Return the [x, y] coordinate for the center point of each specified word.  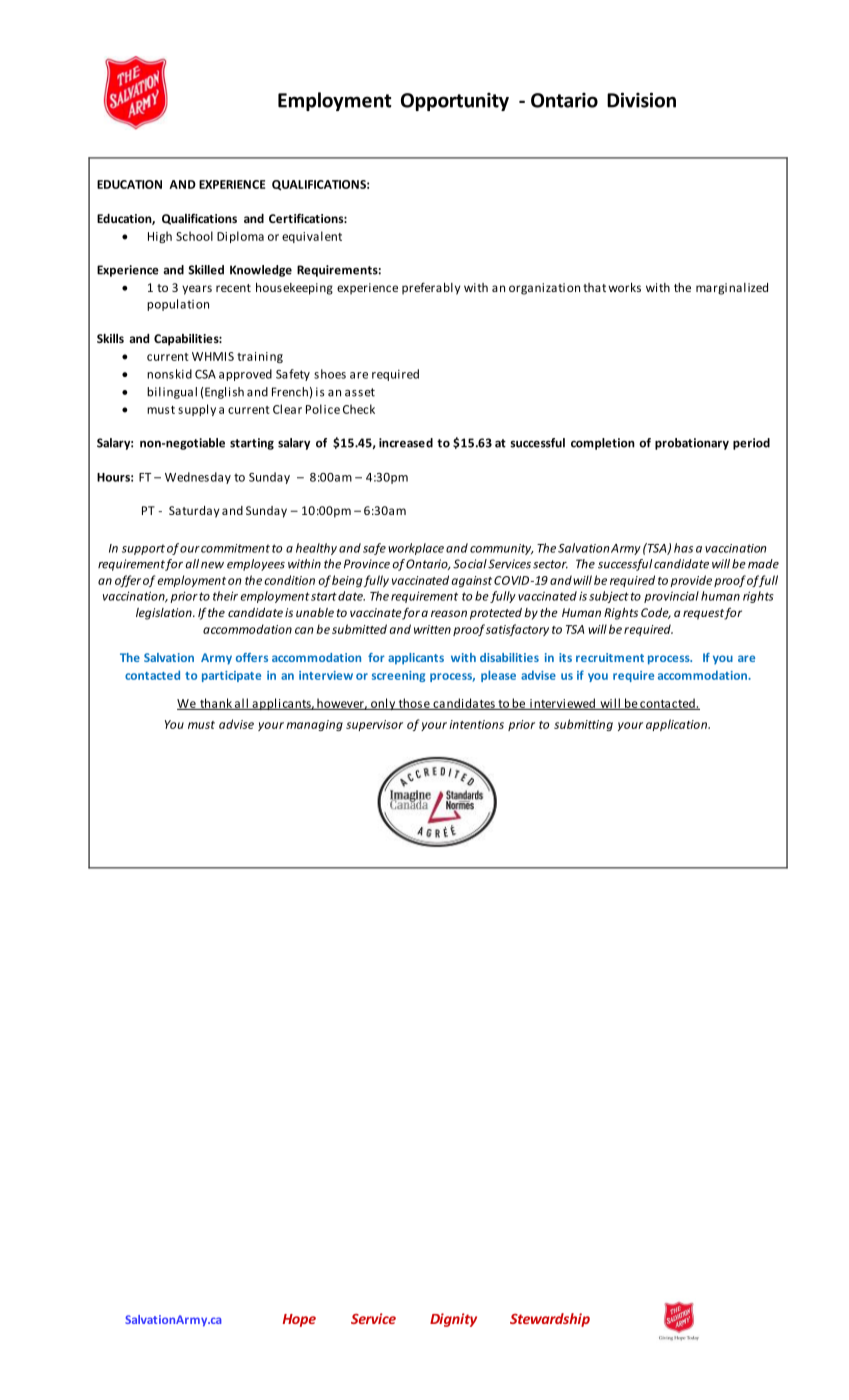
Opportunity [455, 101]
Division [641, 100]
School [194, 236]
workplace [416, 549]
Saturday [194, 512]
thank [216, 704]
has [683, 548]
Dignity [453, 1320]
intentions [476, 724]
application [677, 725]
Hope [299, 1320]
